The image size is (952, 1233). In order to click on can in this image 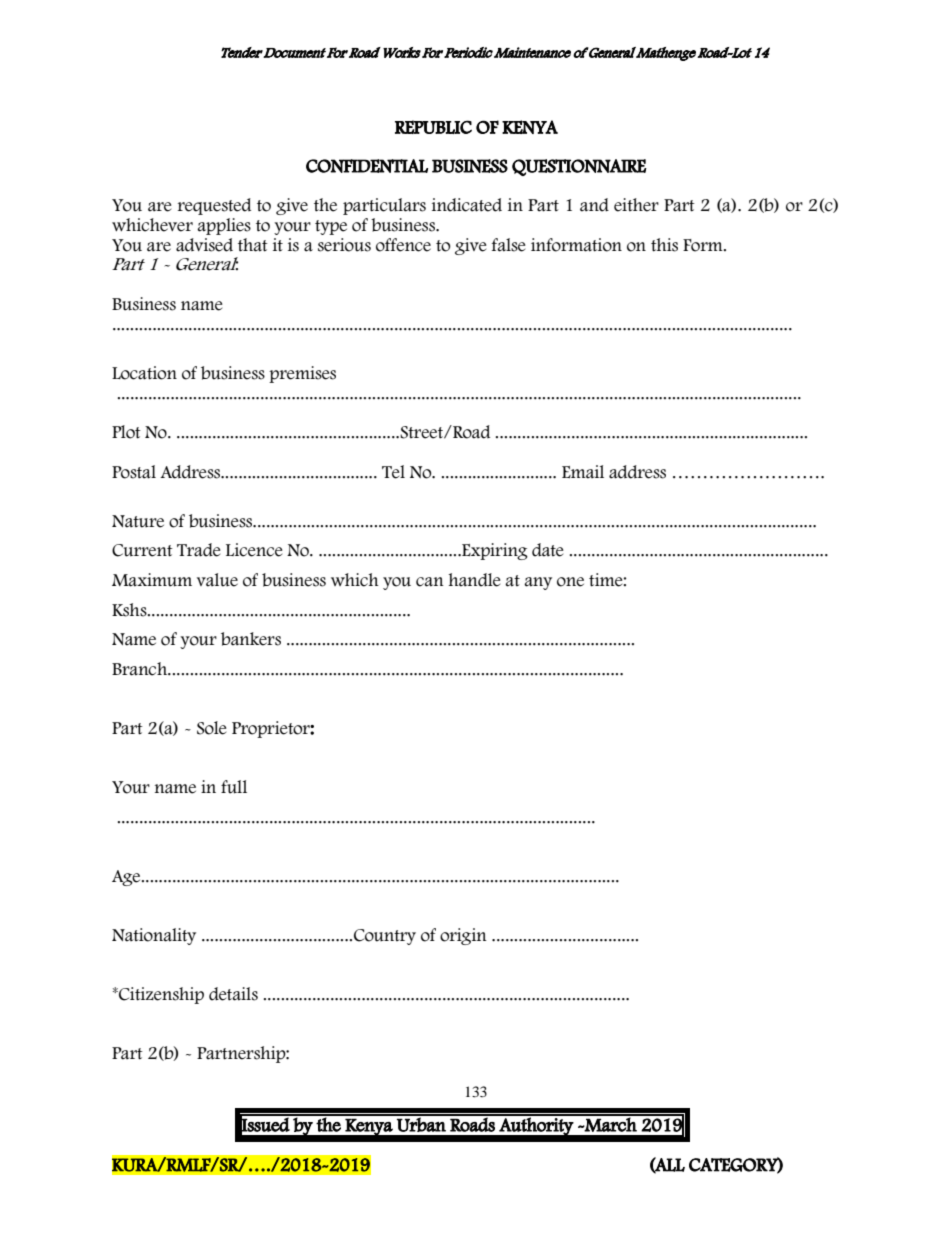, I will do `click(430, 582)`.
